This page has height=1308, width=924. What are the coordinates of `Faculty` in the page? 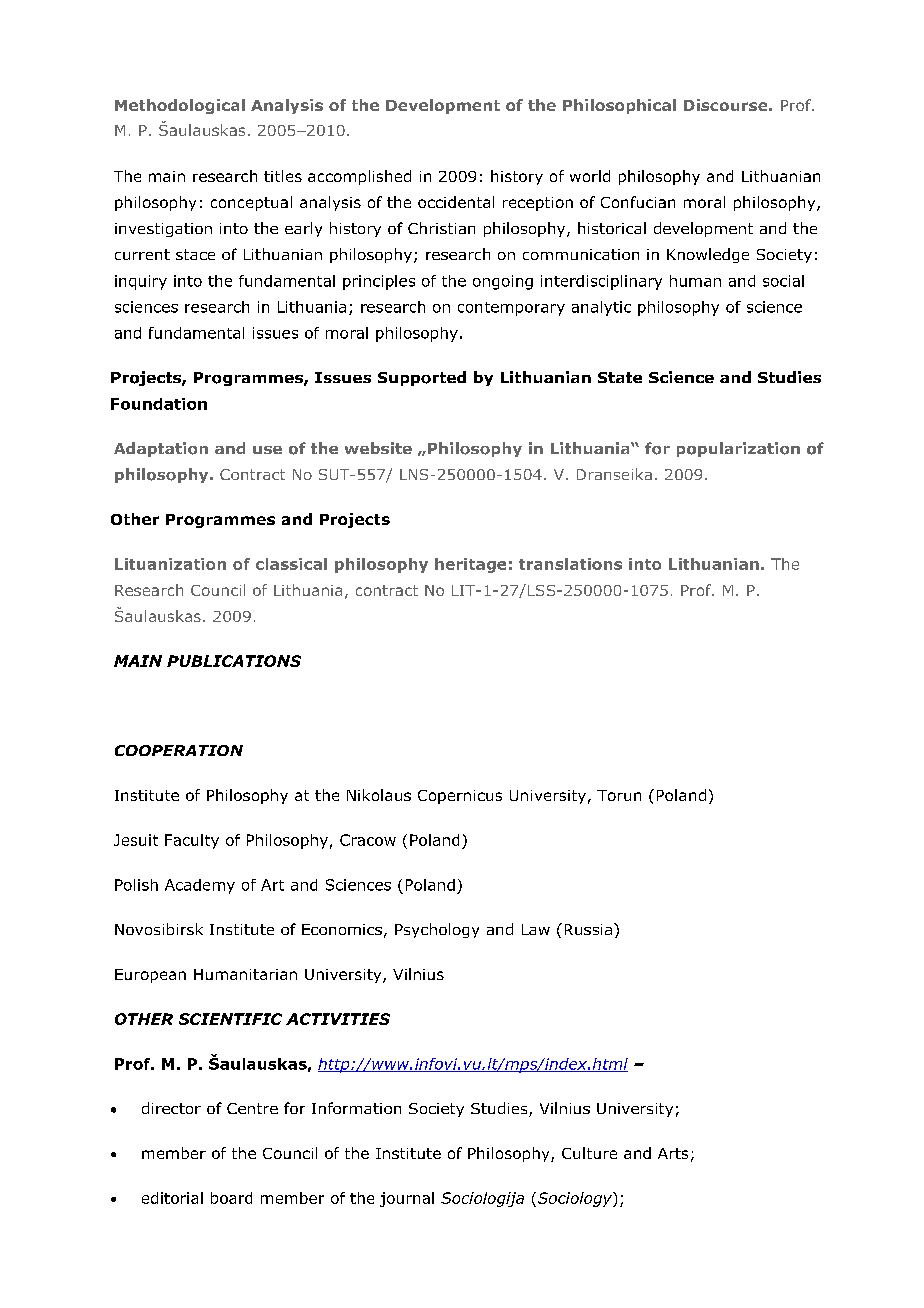 It's located at (192, 841).
